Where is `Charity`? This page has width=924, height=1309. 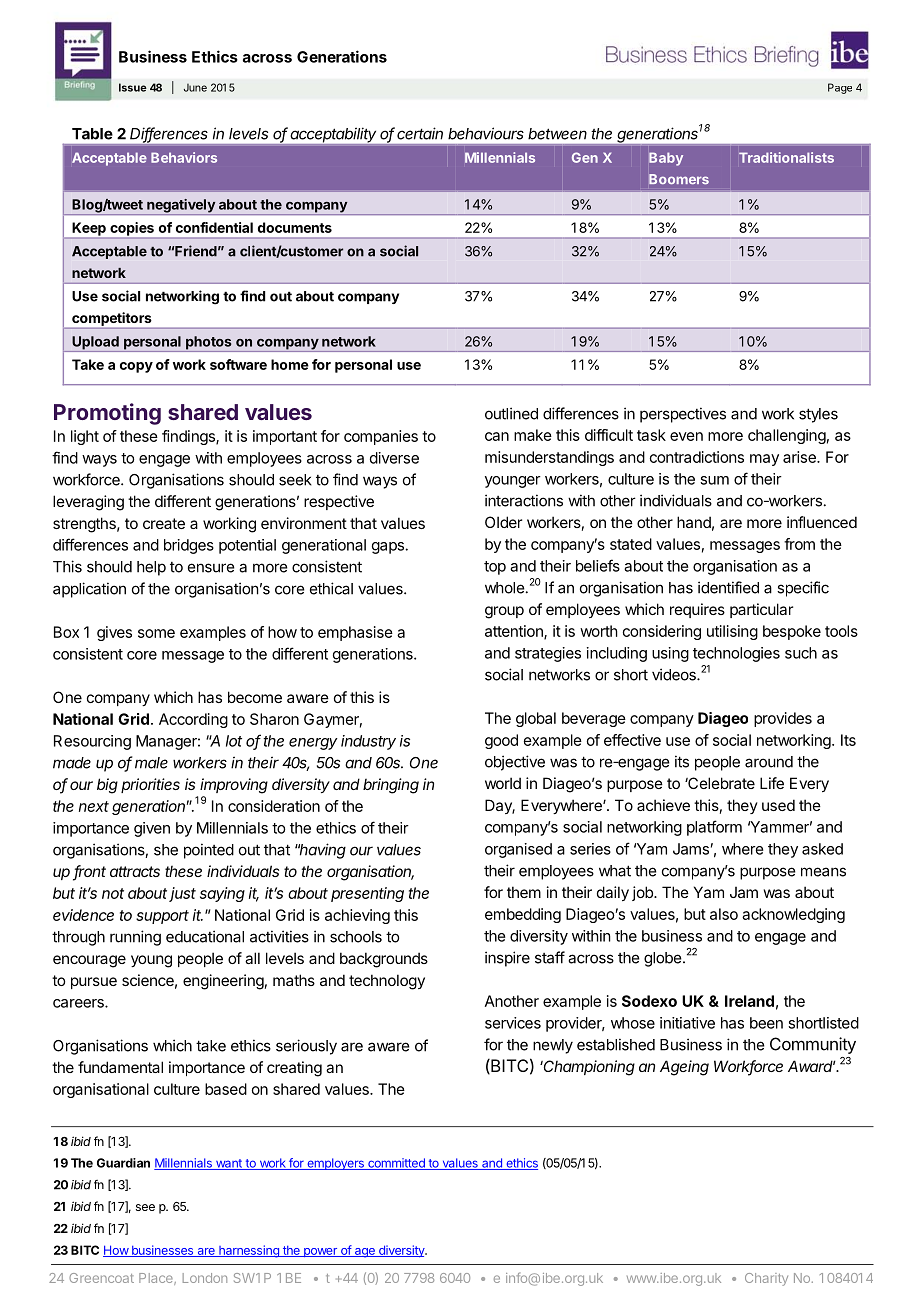 Charity is located at coordinates (766, 1279).
